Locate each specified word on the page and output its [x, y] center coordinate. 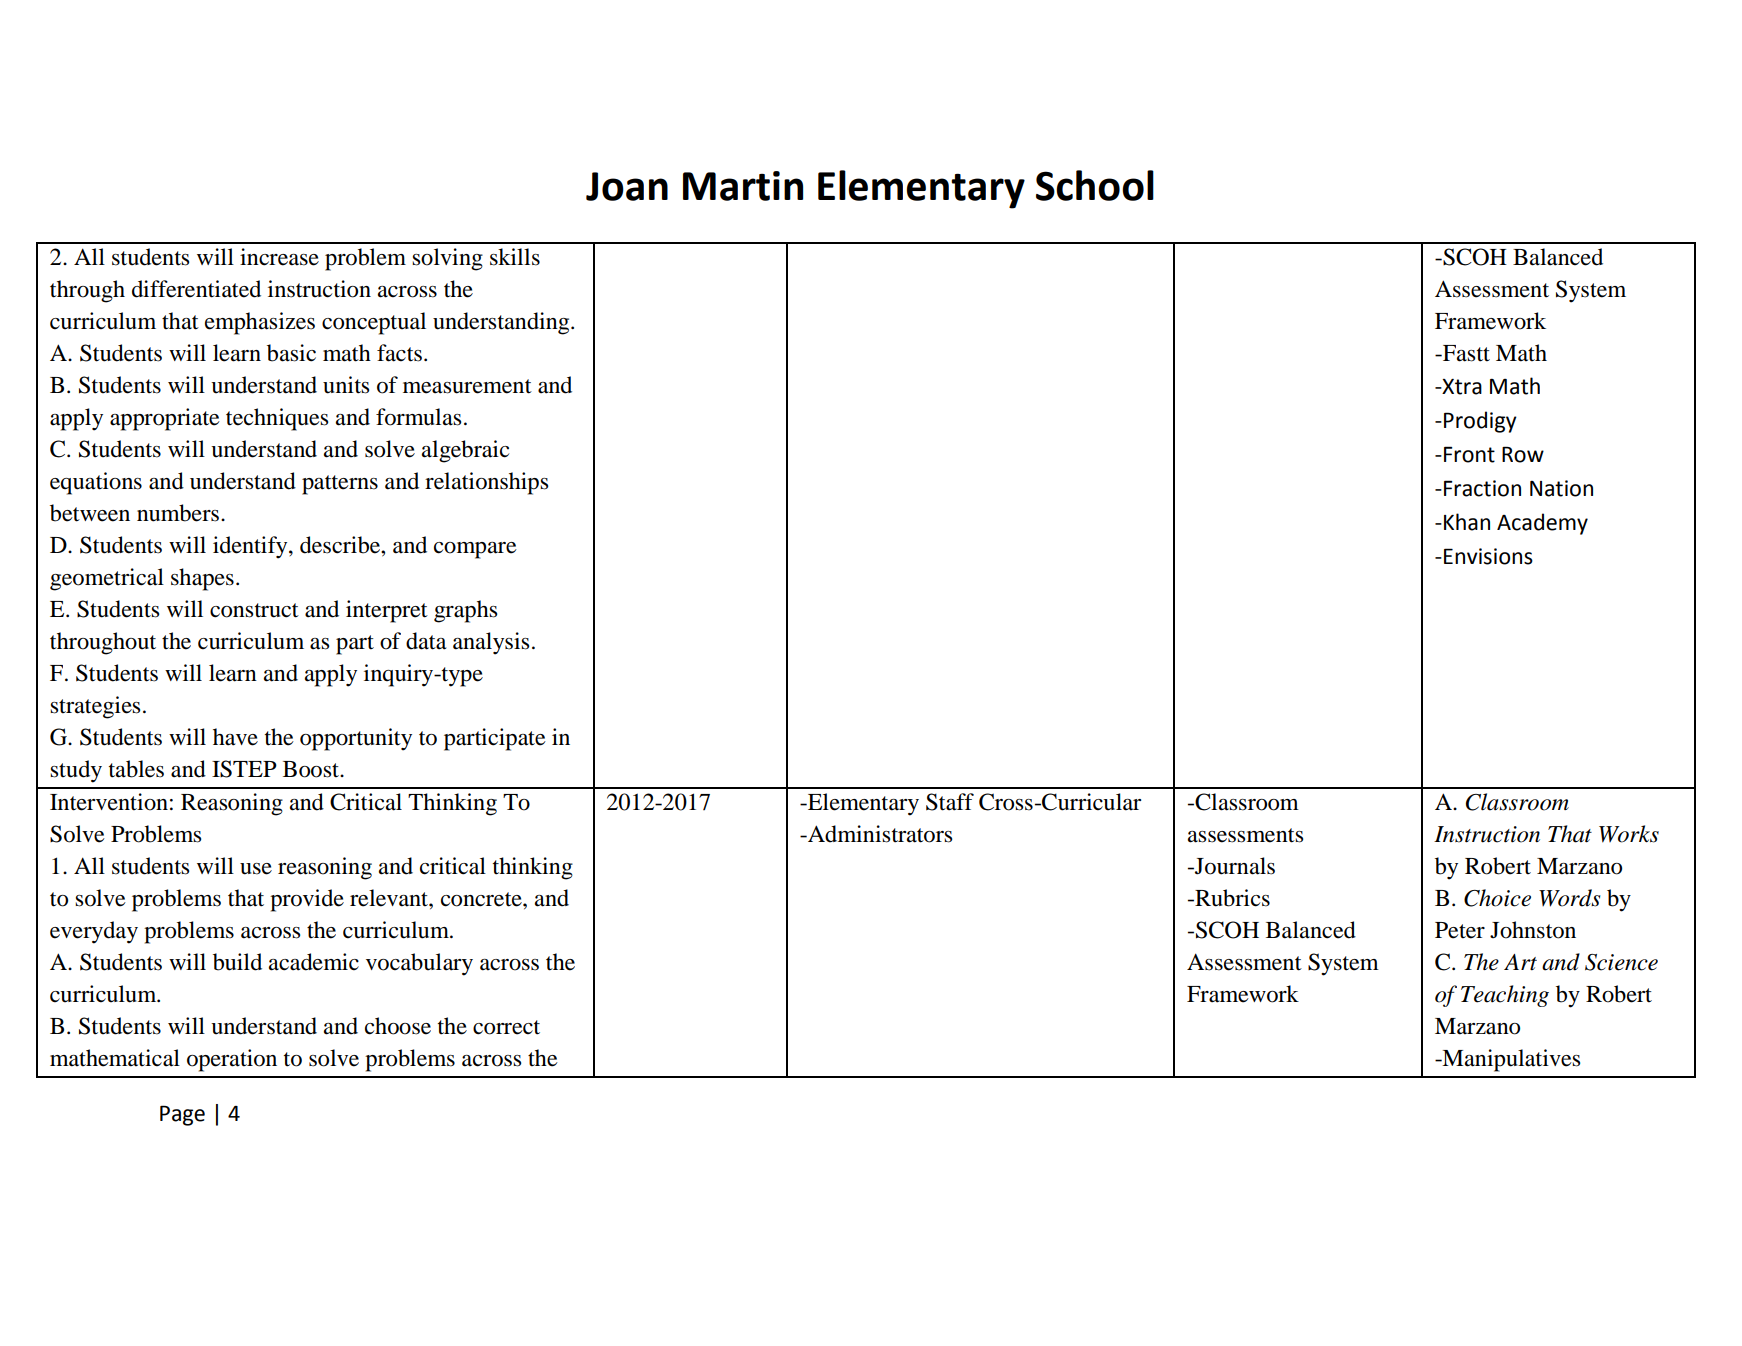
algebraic [465, 451]
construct [254, 610]
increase [279, 257]
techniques [277, 419]
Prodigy [1480, 422]
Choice [1497, 898]
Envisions [1488, 556]
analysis [491, 643]
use [256, 869]
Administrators [879, 834]
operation [232, 1060]
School [1095, 185]
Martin [743, 186]
